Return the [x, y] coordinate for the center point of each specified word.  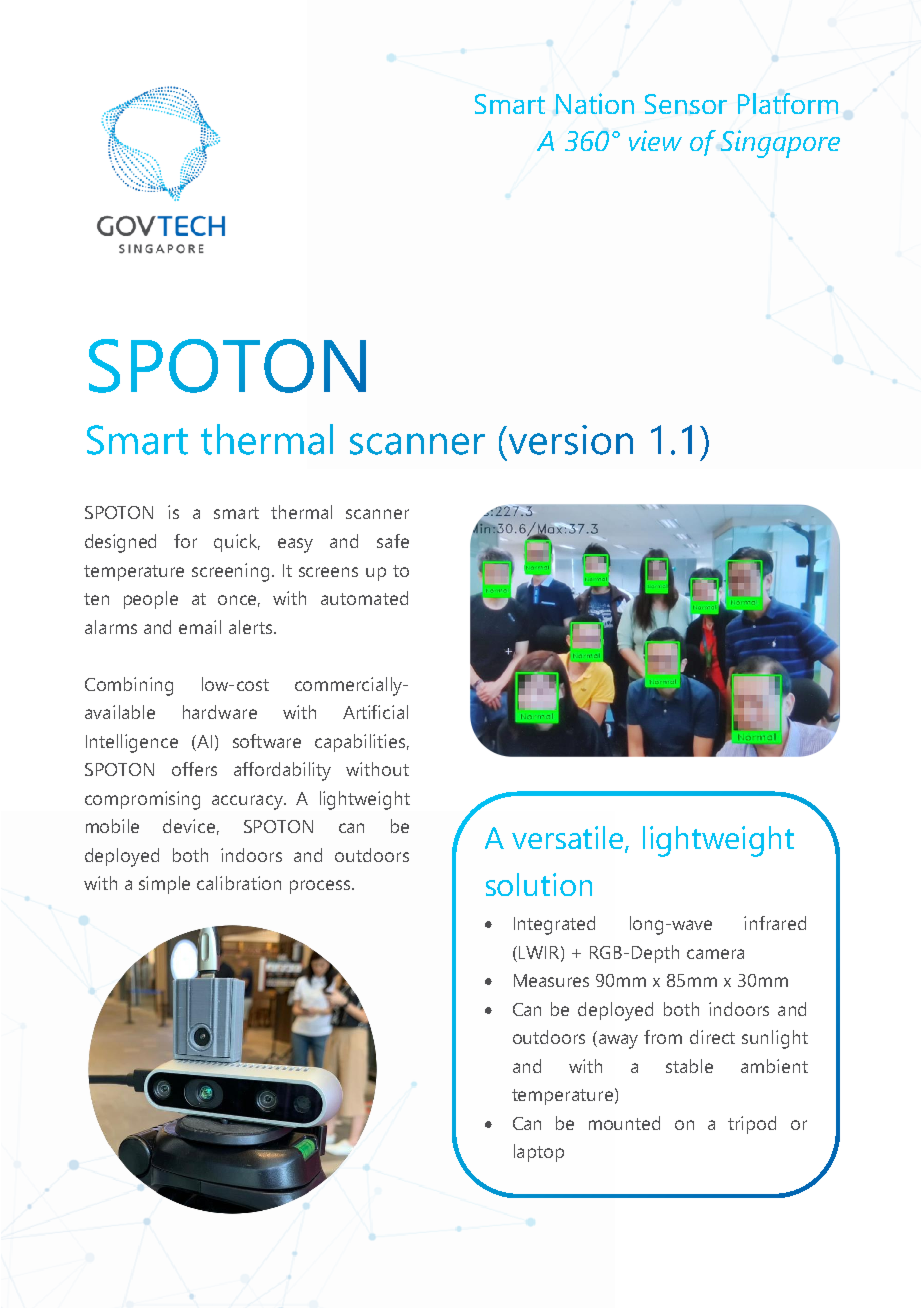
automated [364, 598]
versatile [569, 838]
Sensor [686, 104]
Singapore [780, 144]
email [200, 627]
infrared [775, 923]
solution [539, 884]
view [655, 140]
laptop [539, 1153]
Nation [595, 103]
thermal [301, 512]
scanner [377, 514]
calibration [239, 883]
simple [164, 885]
